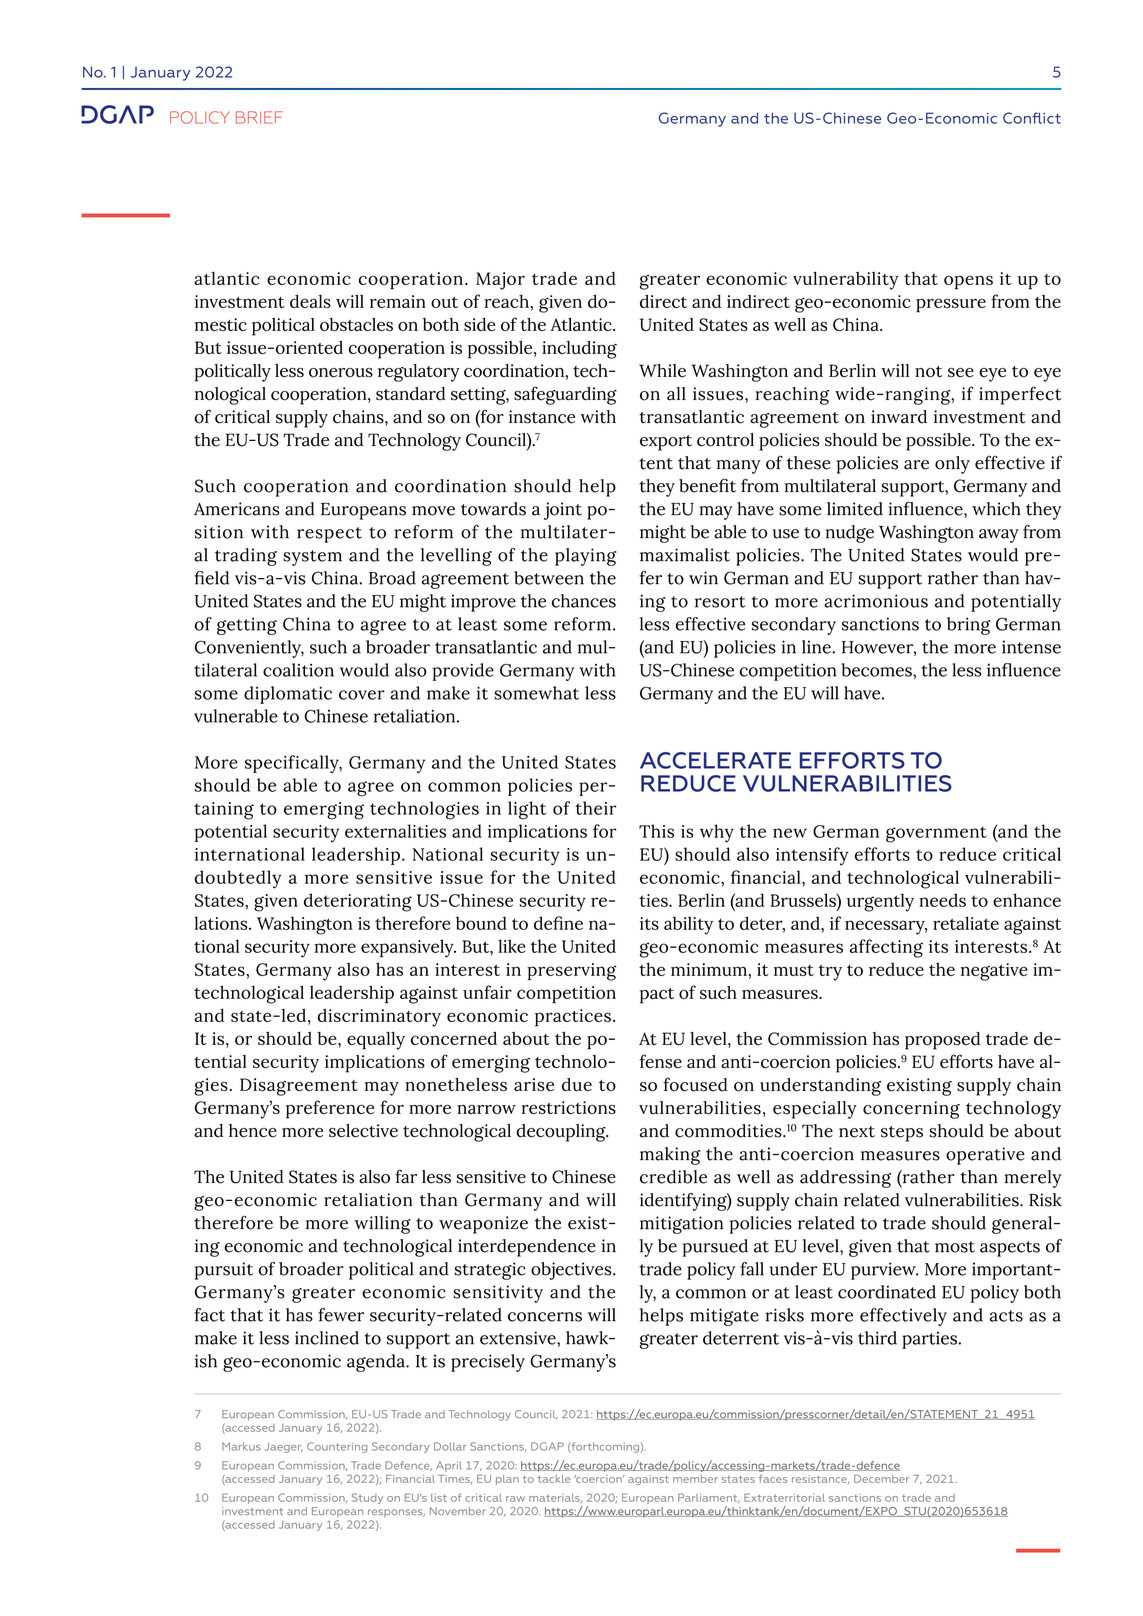  Describe the element at coordinates (284, 1447) in the image. I see `Jaeger` at that location.
